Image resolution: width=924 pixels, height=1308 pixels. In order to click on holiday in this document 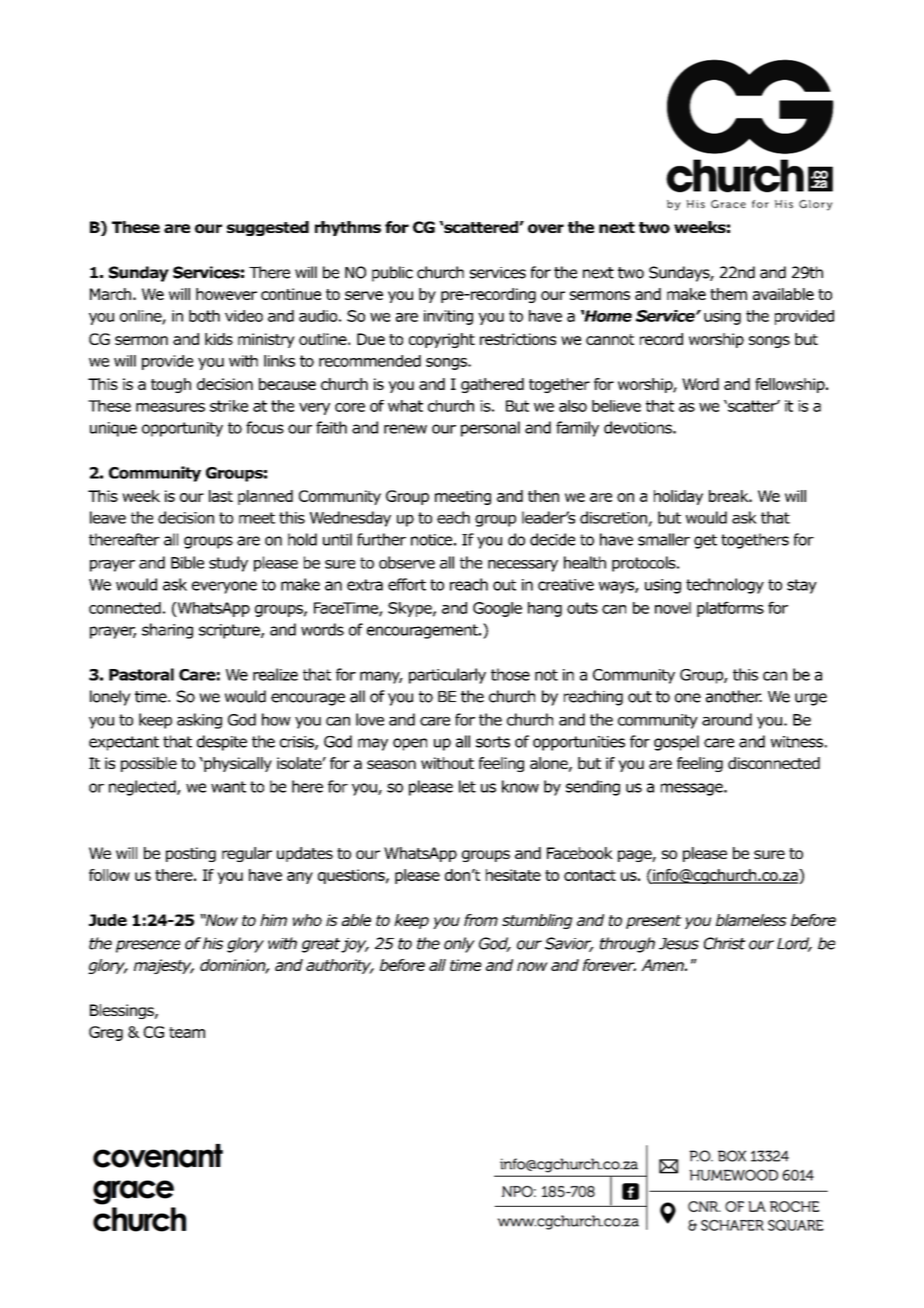, I will do `click(678, 497)`.
